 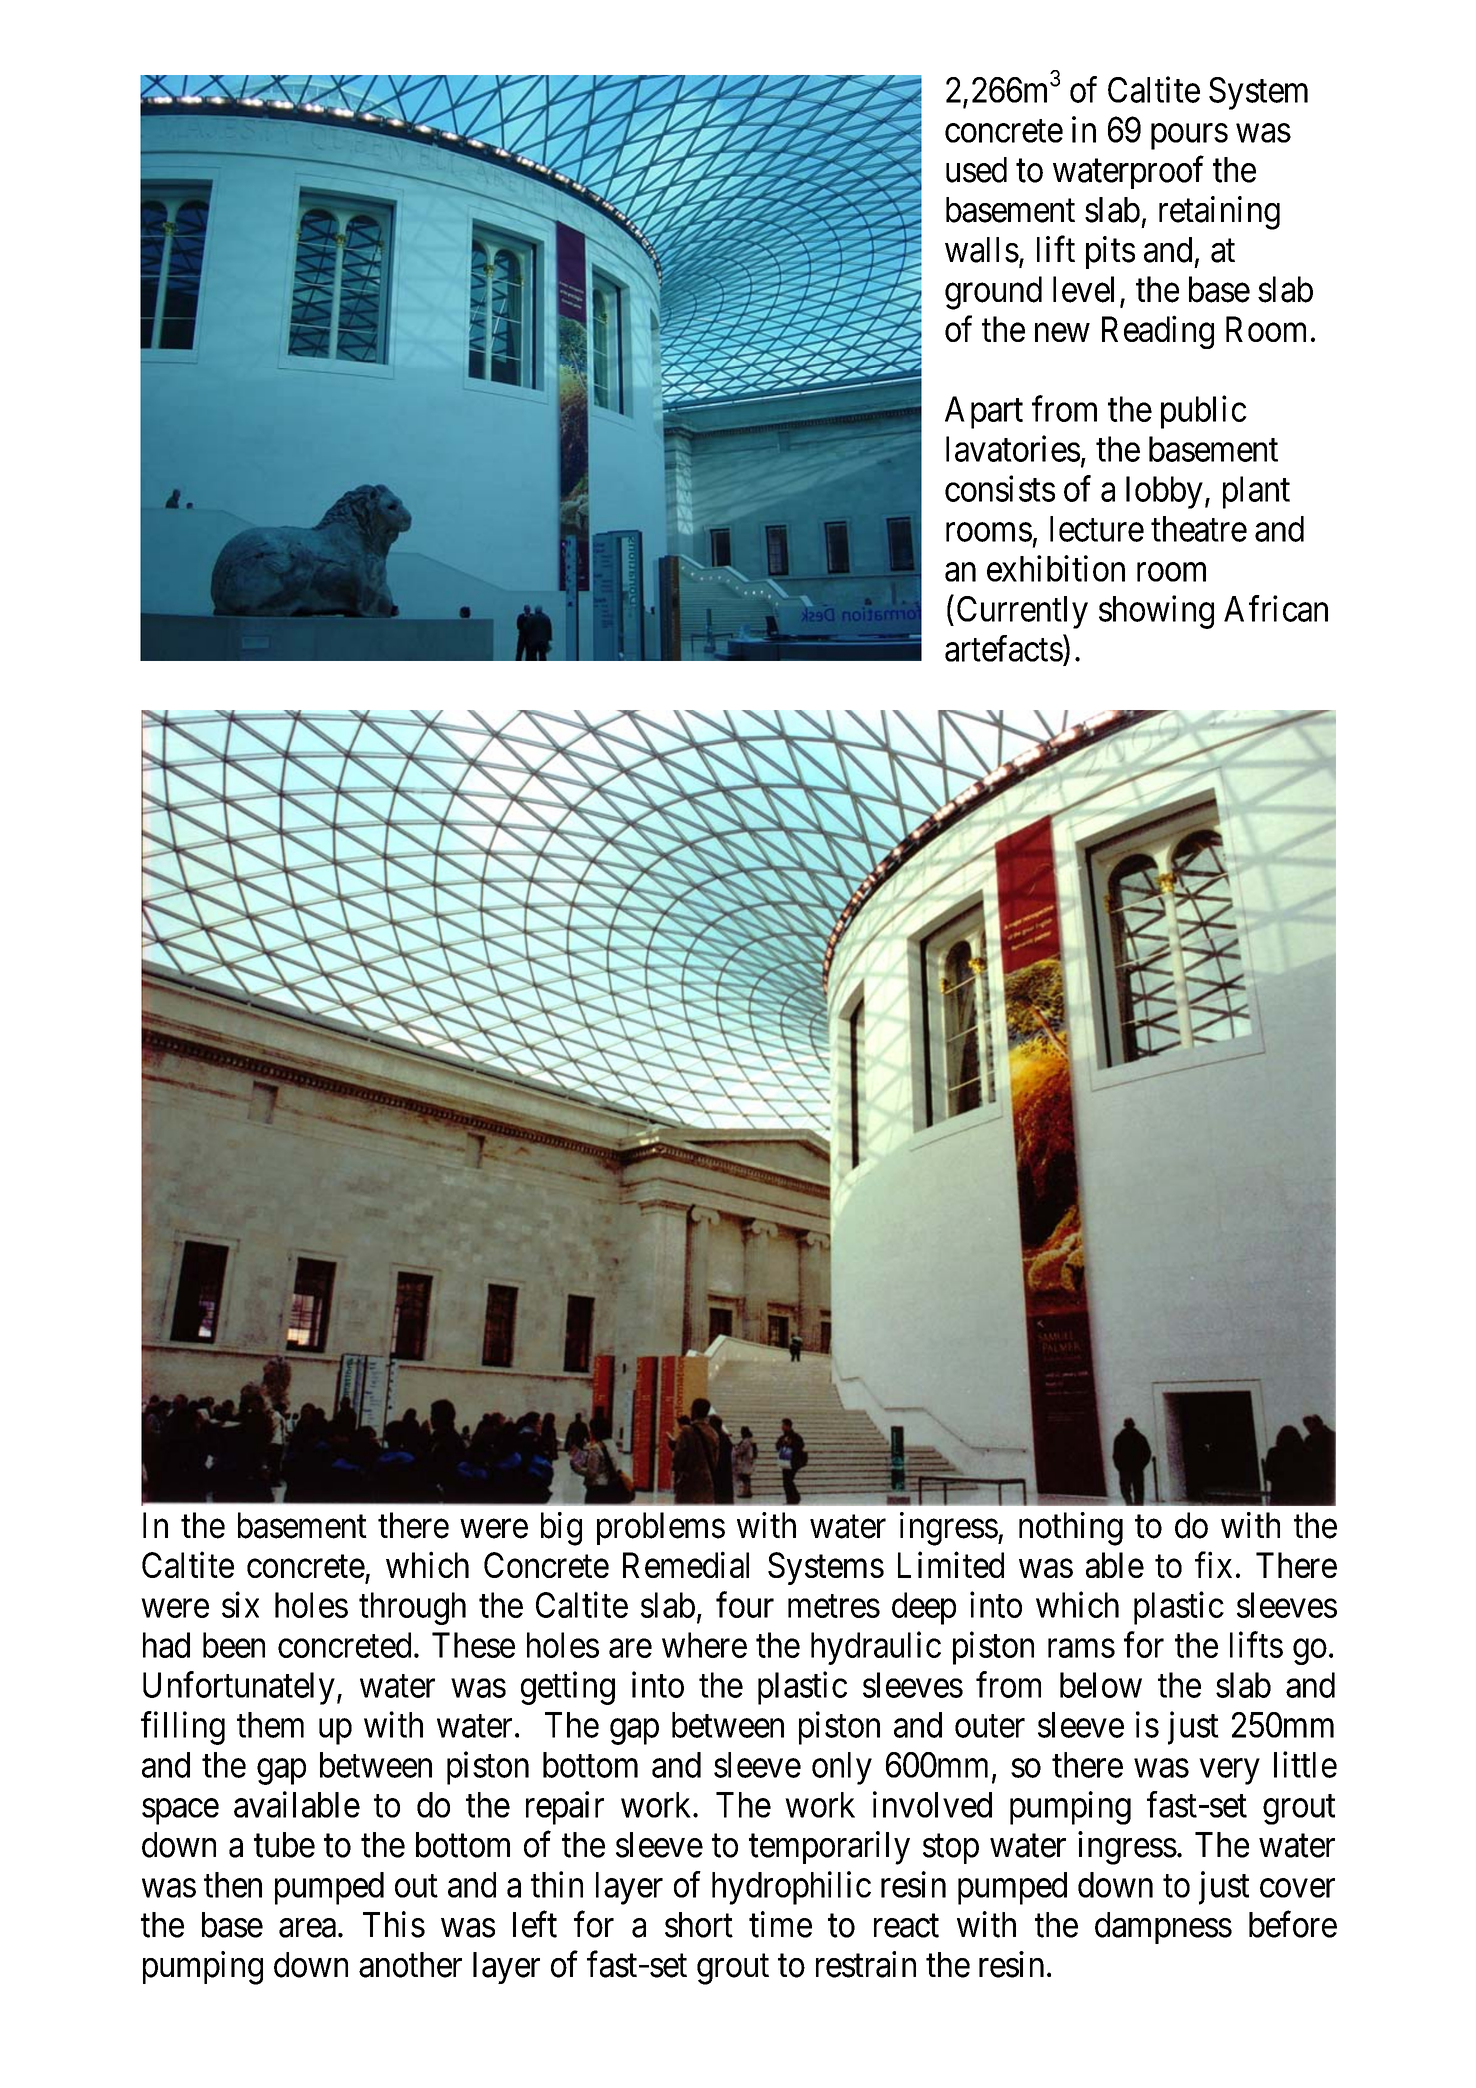 I want to click on short, so click(x=699, y=1925).
